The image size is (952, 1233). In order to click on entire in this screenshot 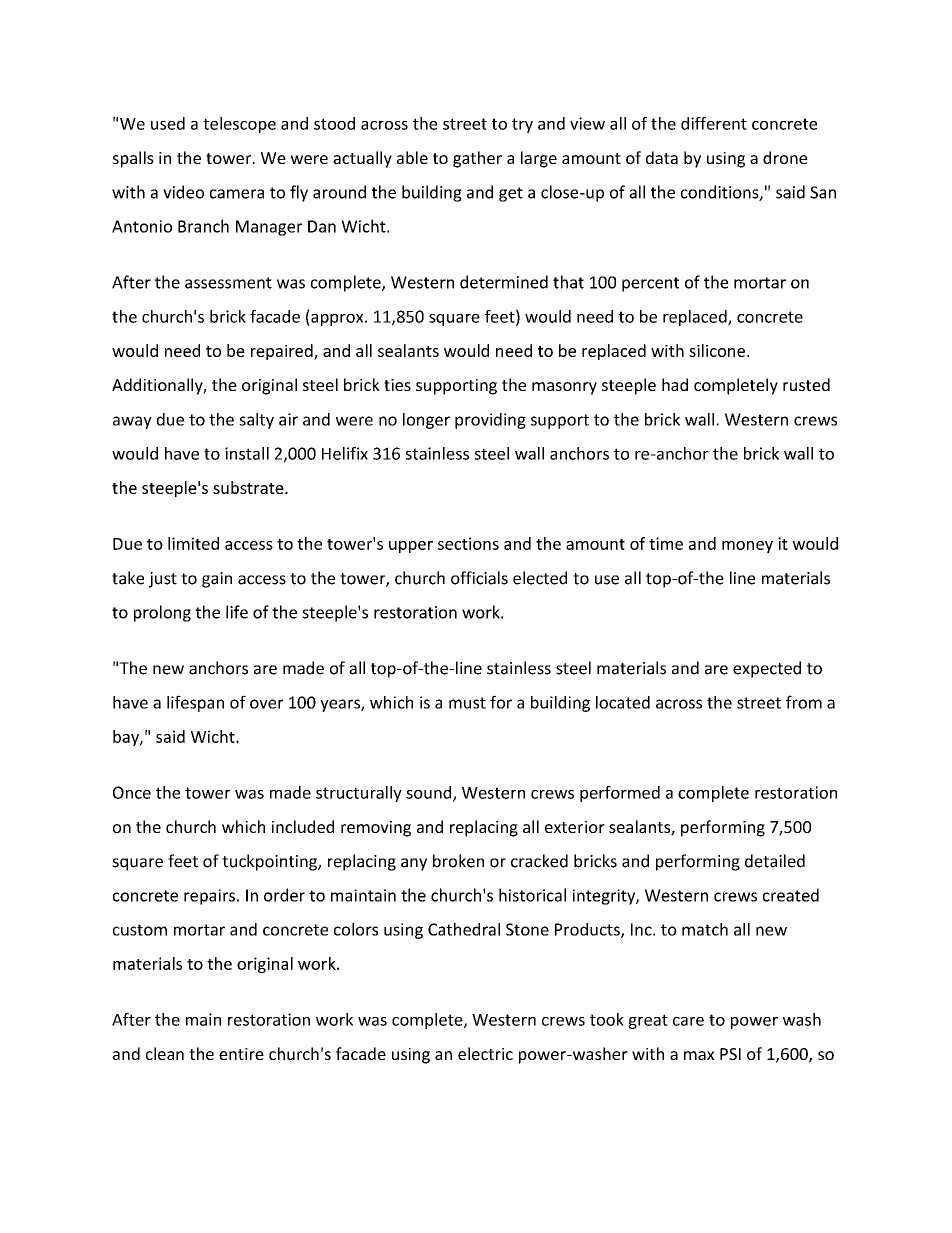, I will do `click(241, 1054)`.
